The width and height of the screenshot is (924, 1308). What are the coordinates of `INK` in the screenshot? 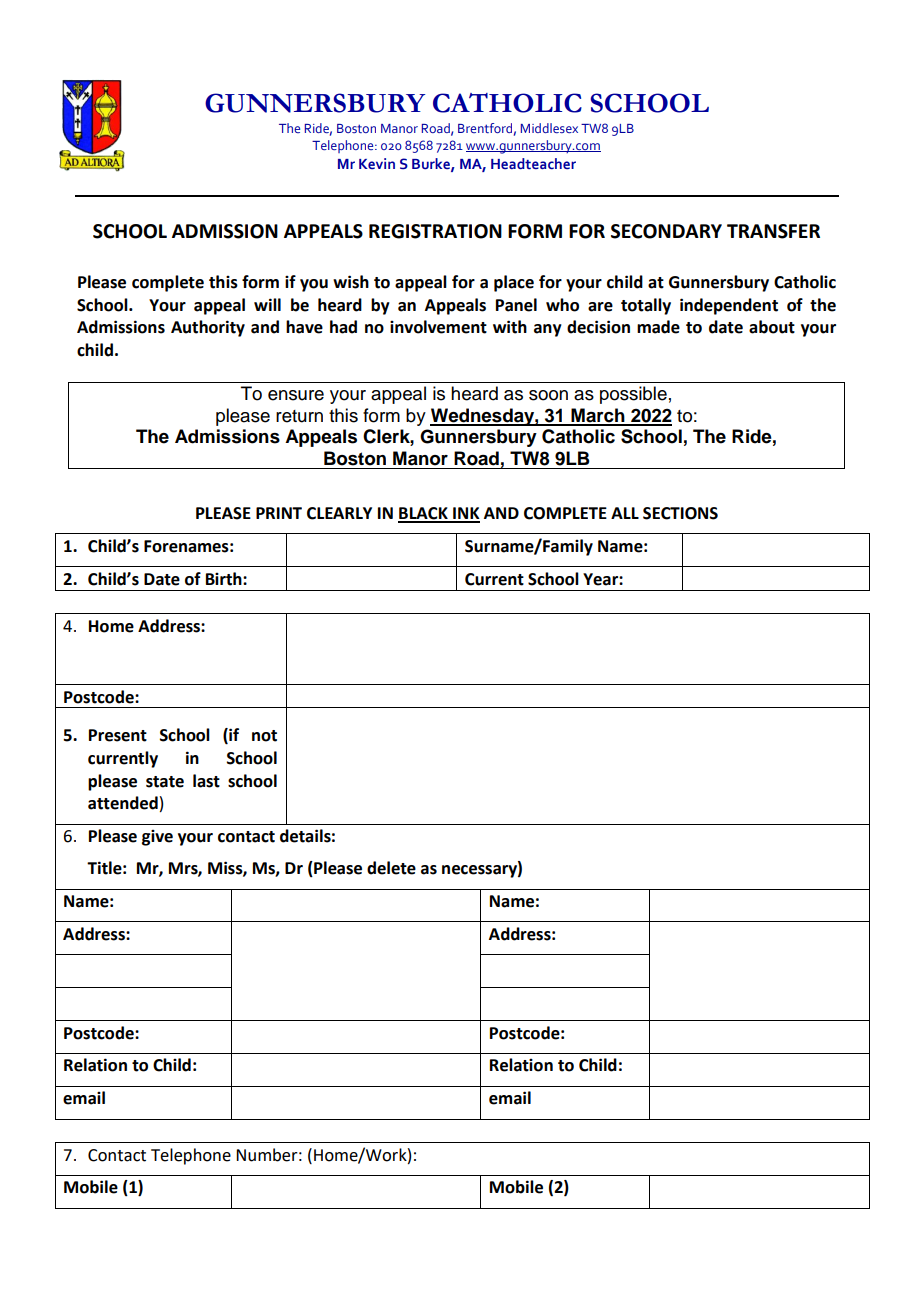 It's located at (465, 514).
